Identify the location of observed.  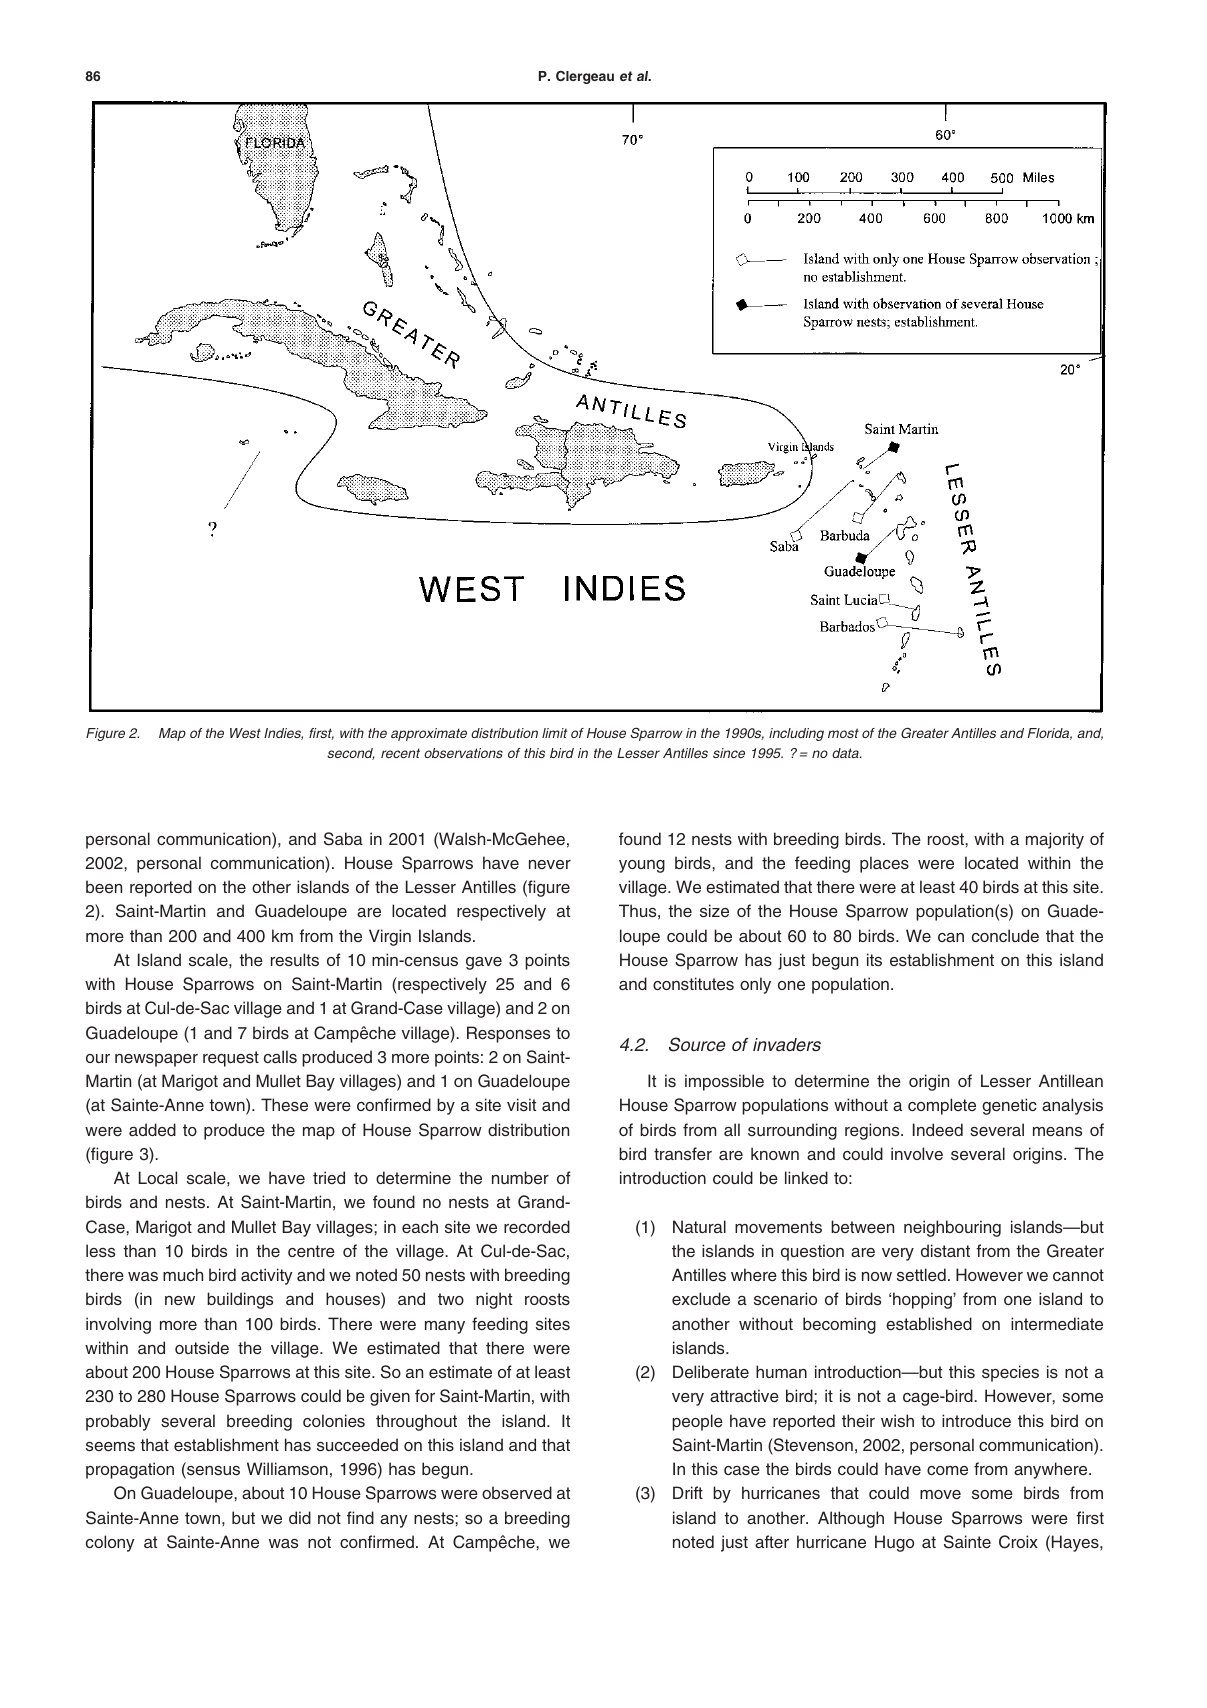
(517, 1492).
